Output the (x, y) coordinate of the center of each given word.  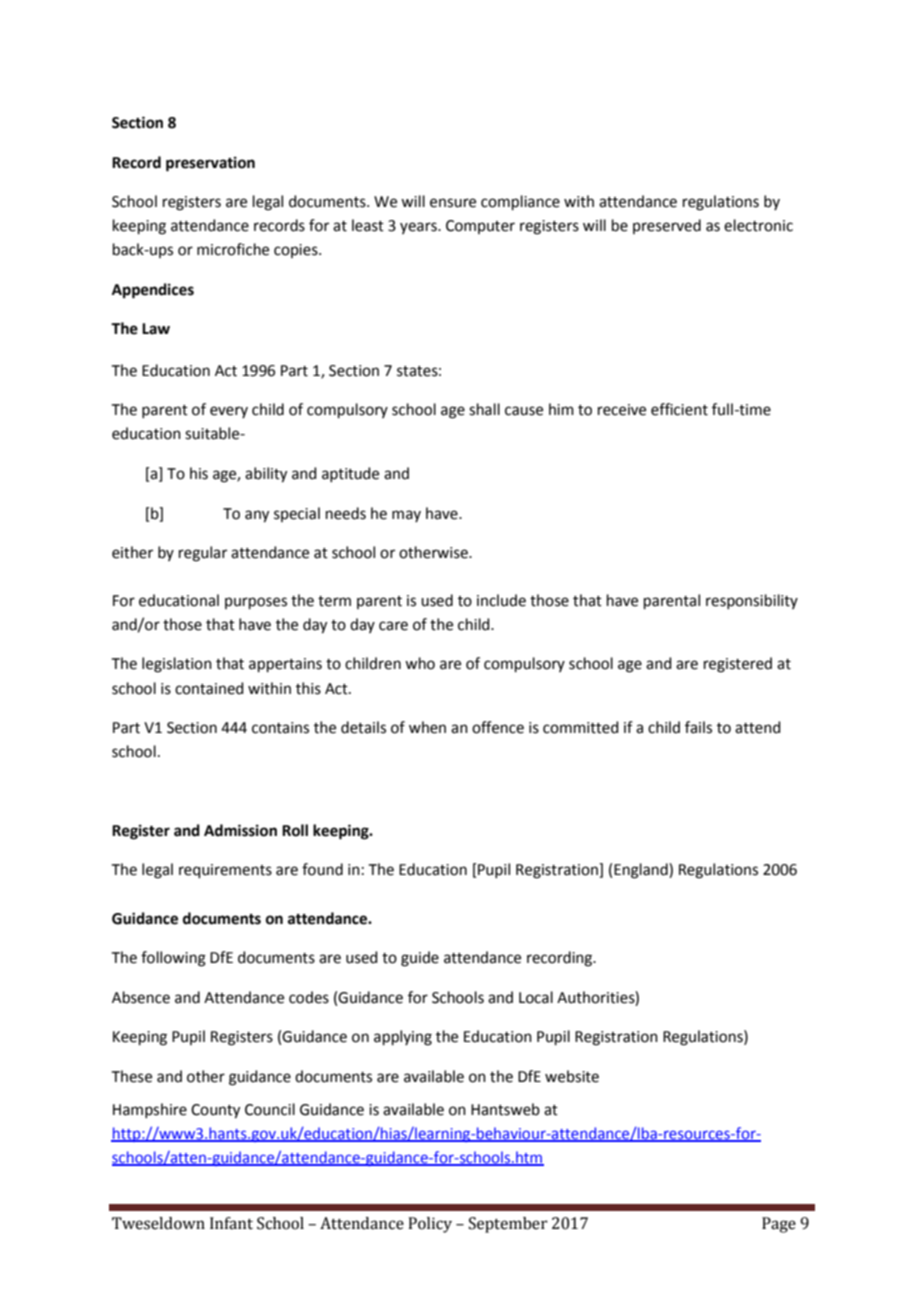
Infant (231, 1223)
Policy (430, 1225)
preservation (210, 164)
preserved (667, 226)
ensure (453, 203)
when (427, 727)
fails (698, 727)
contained (209, 688)
